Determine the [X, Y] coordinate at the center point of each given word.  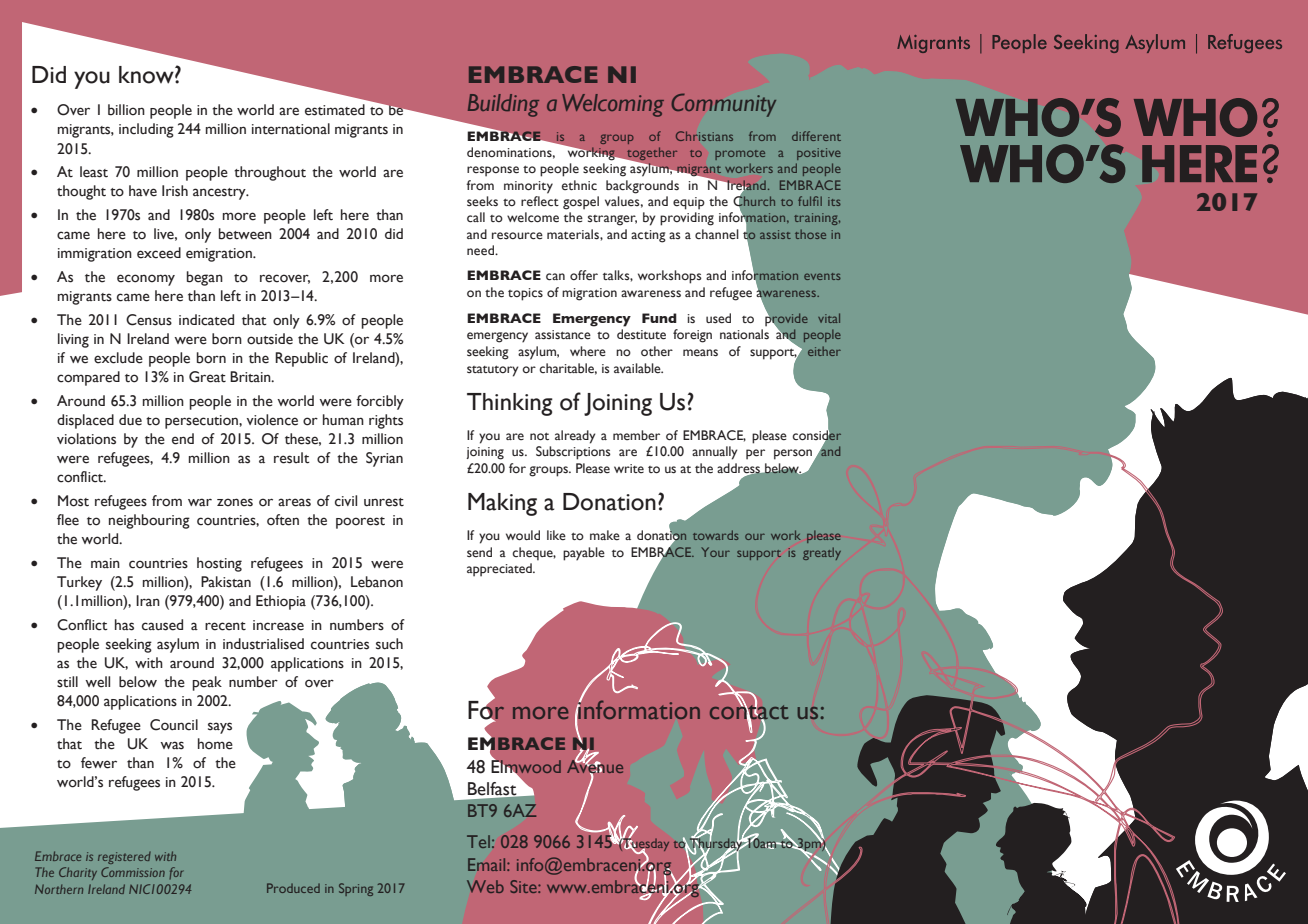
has [124, 625]
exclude [118, 358]
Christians [704, 136]
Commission [133, 872]
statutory [492, 371]
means [700, 353]
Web [485, 886]
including [146, 130]
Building [503, 105]
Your [715, 552]
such [389, 644]
